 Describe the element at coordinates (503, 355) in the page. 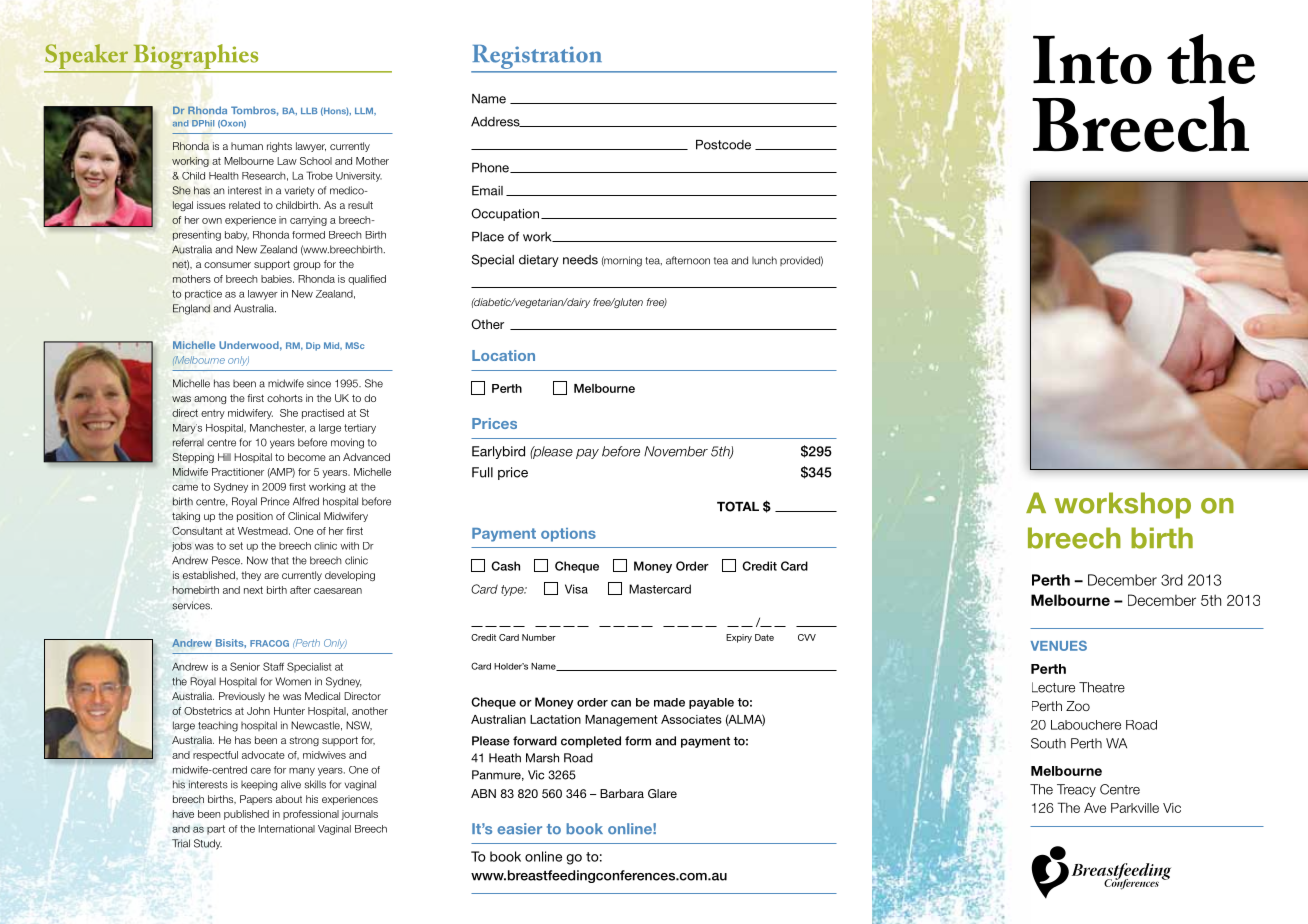

I see `Location` at that location.
